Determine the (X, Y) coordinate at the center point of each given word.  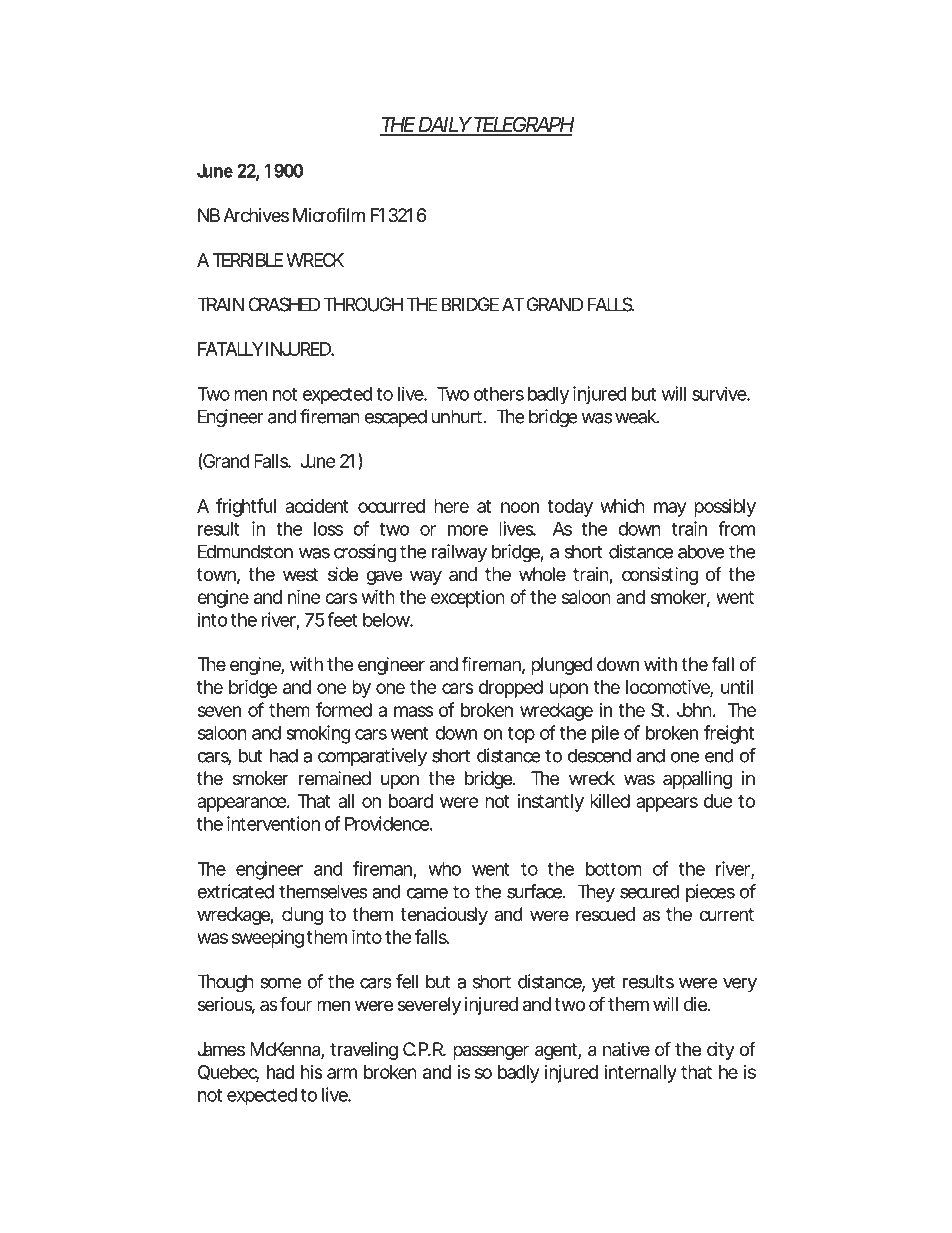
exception (468, 599)
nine (304, 596)
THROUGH (363, 304)
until (737, 687)
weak (637, 416)
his (312, 1072)
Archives (256, 215)
